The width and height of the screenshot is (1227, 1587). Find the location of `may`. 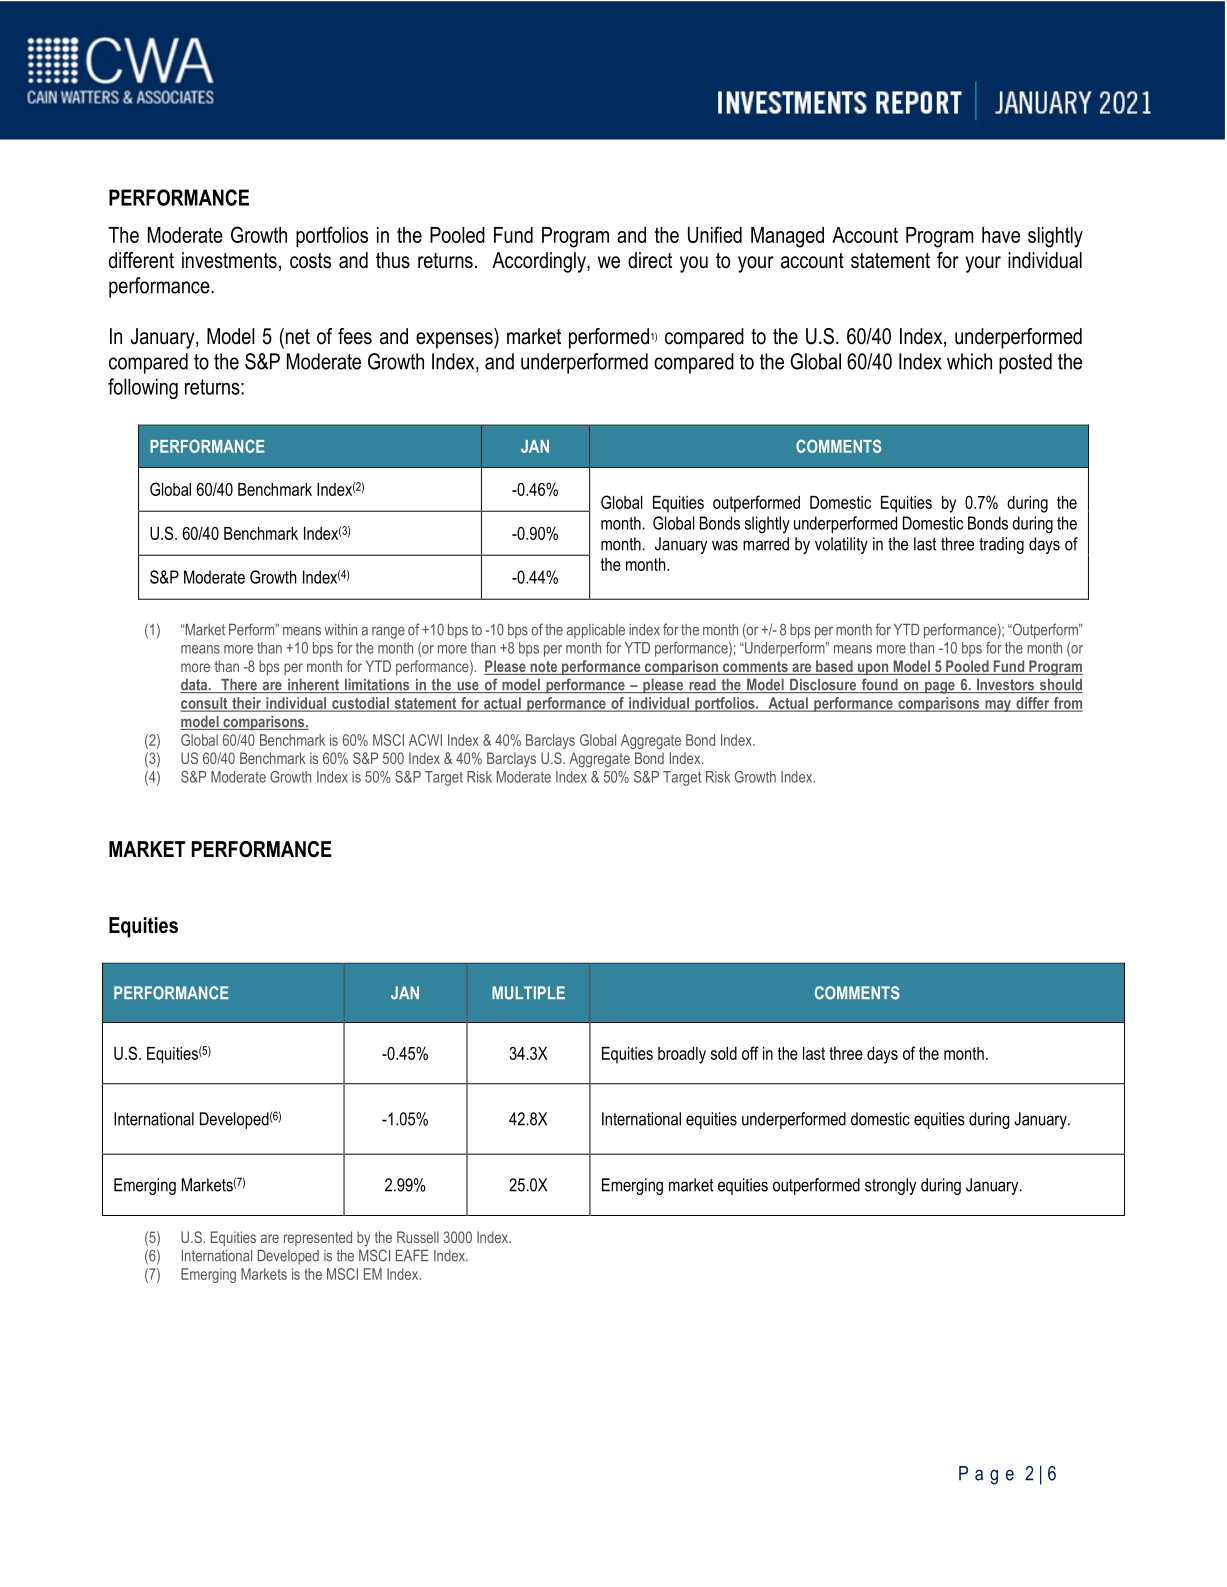

may is located at coordinates (998, 706).
